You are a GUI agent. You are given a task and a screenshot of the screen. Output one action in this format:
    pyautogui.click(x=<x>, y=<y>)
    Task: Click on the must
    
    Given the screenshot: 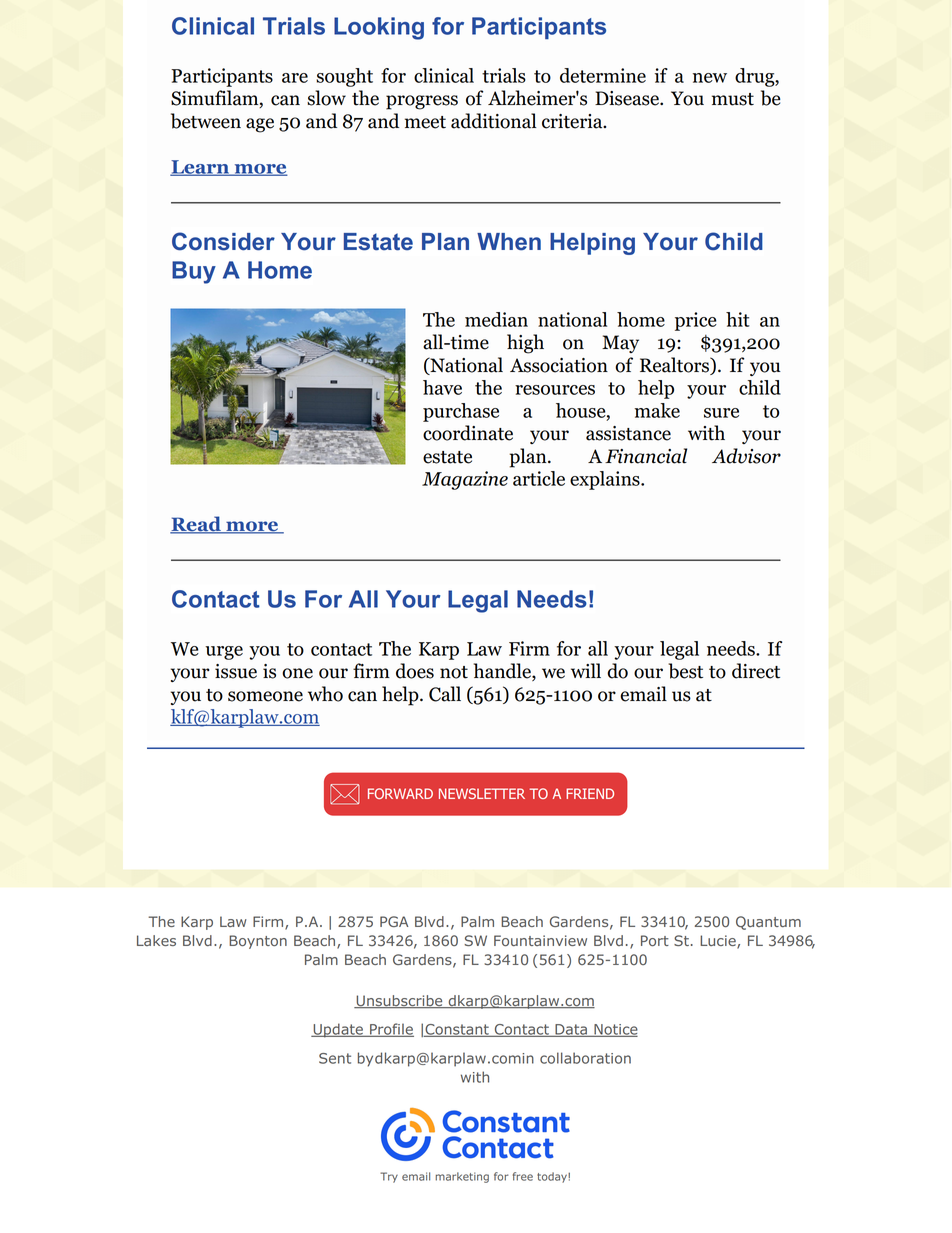 What is the action you would take?
    pyautogui.click(x=733, y=99)
